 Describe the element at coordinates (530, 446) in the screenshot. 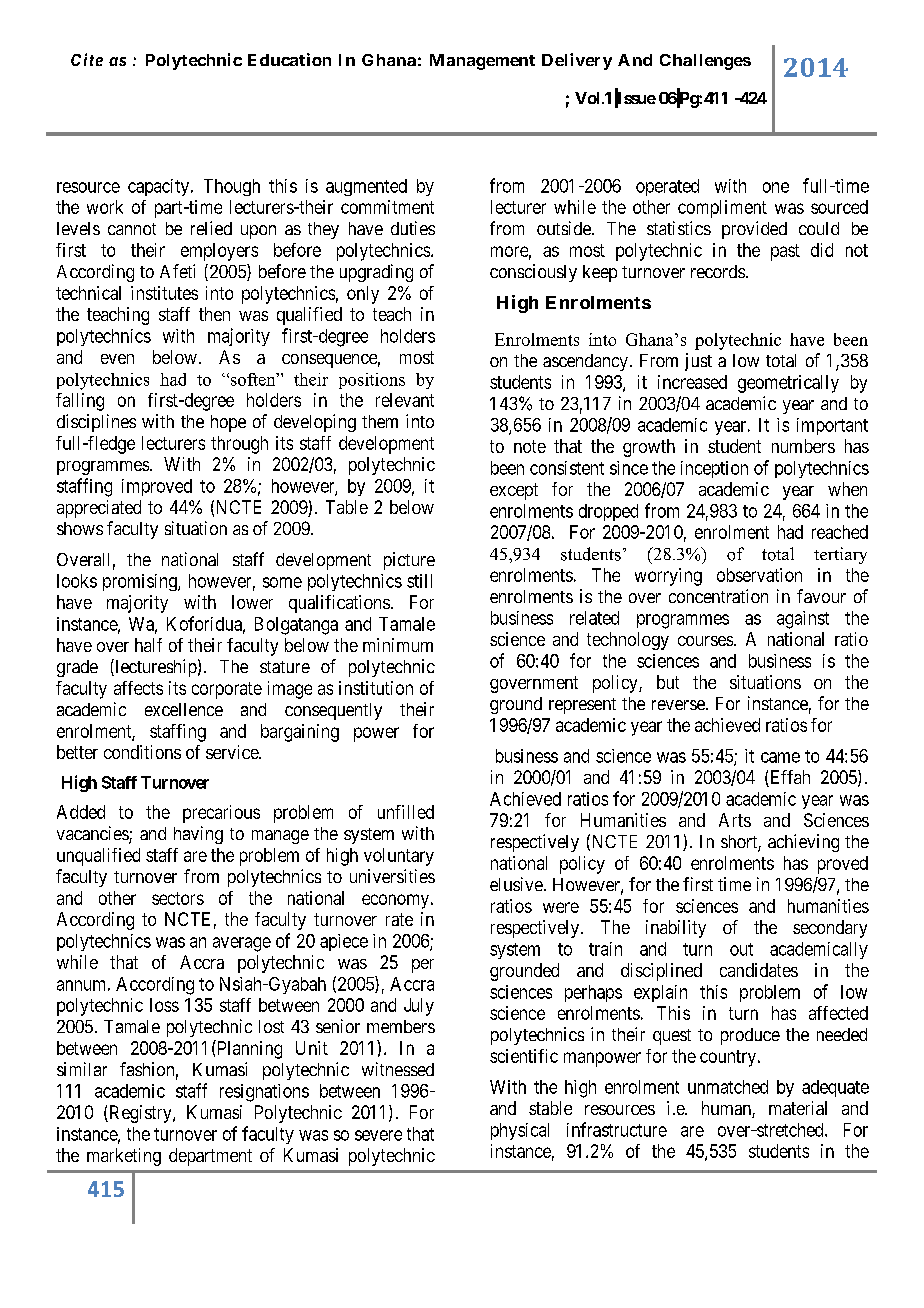

I see `note` at that location.
